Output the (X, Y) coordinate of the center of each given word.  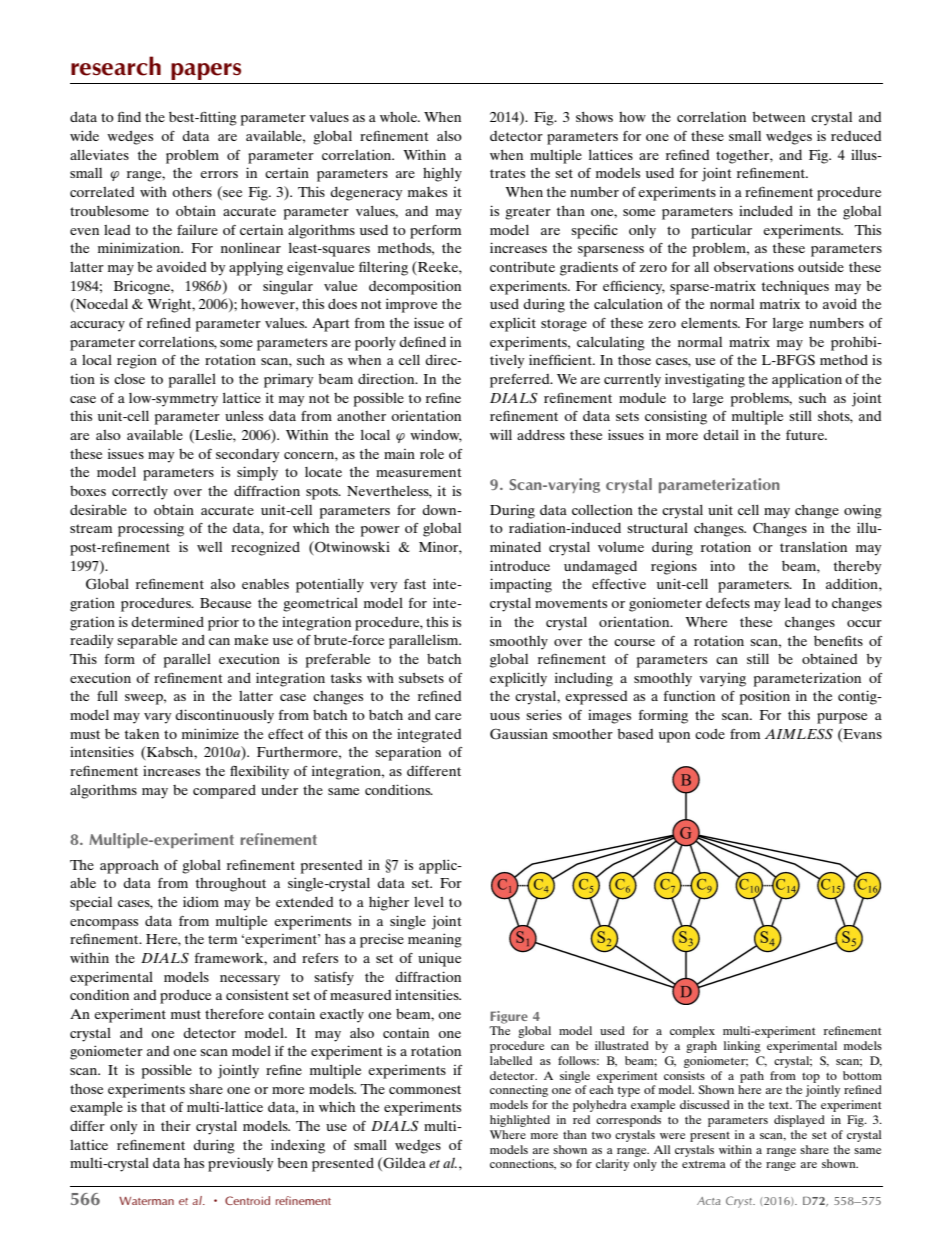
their (176, 1125)
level (429, 902)
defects (728, 603)
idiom (201, 901)
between (778, 117)
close (129, 379)
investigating (705, 380)
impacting (521, 585)
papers (206, 71)
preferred (521, 381)
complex (692, 1032)
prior (223, 623)
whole (400, 117)
